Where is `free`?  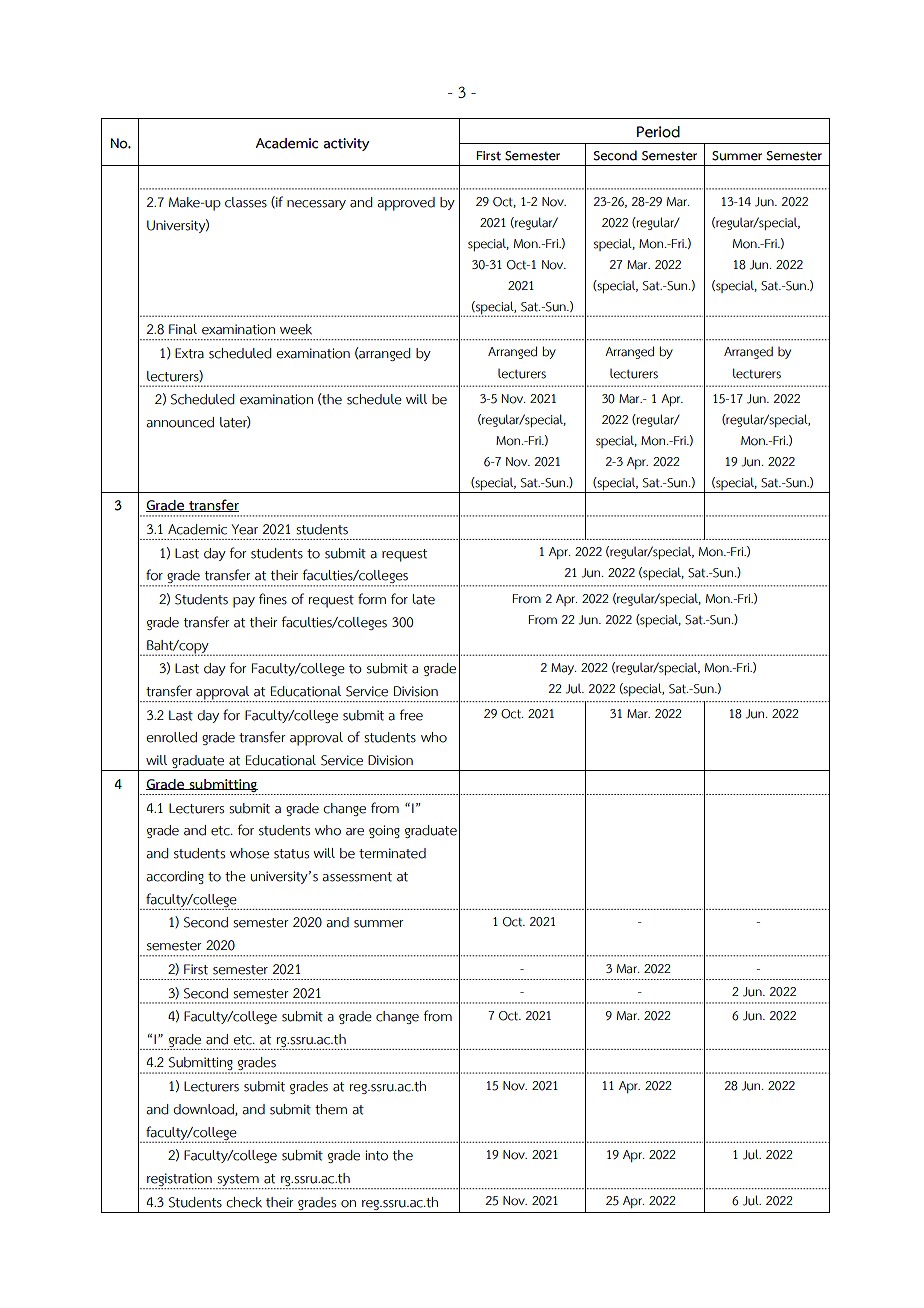 free is located at coordinates (411, 715).
